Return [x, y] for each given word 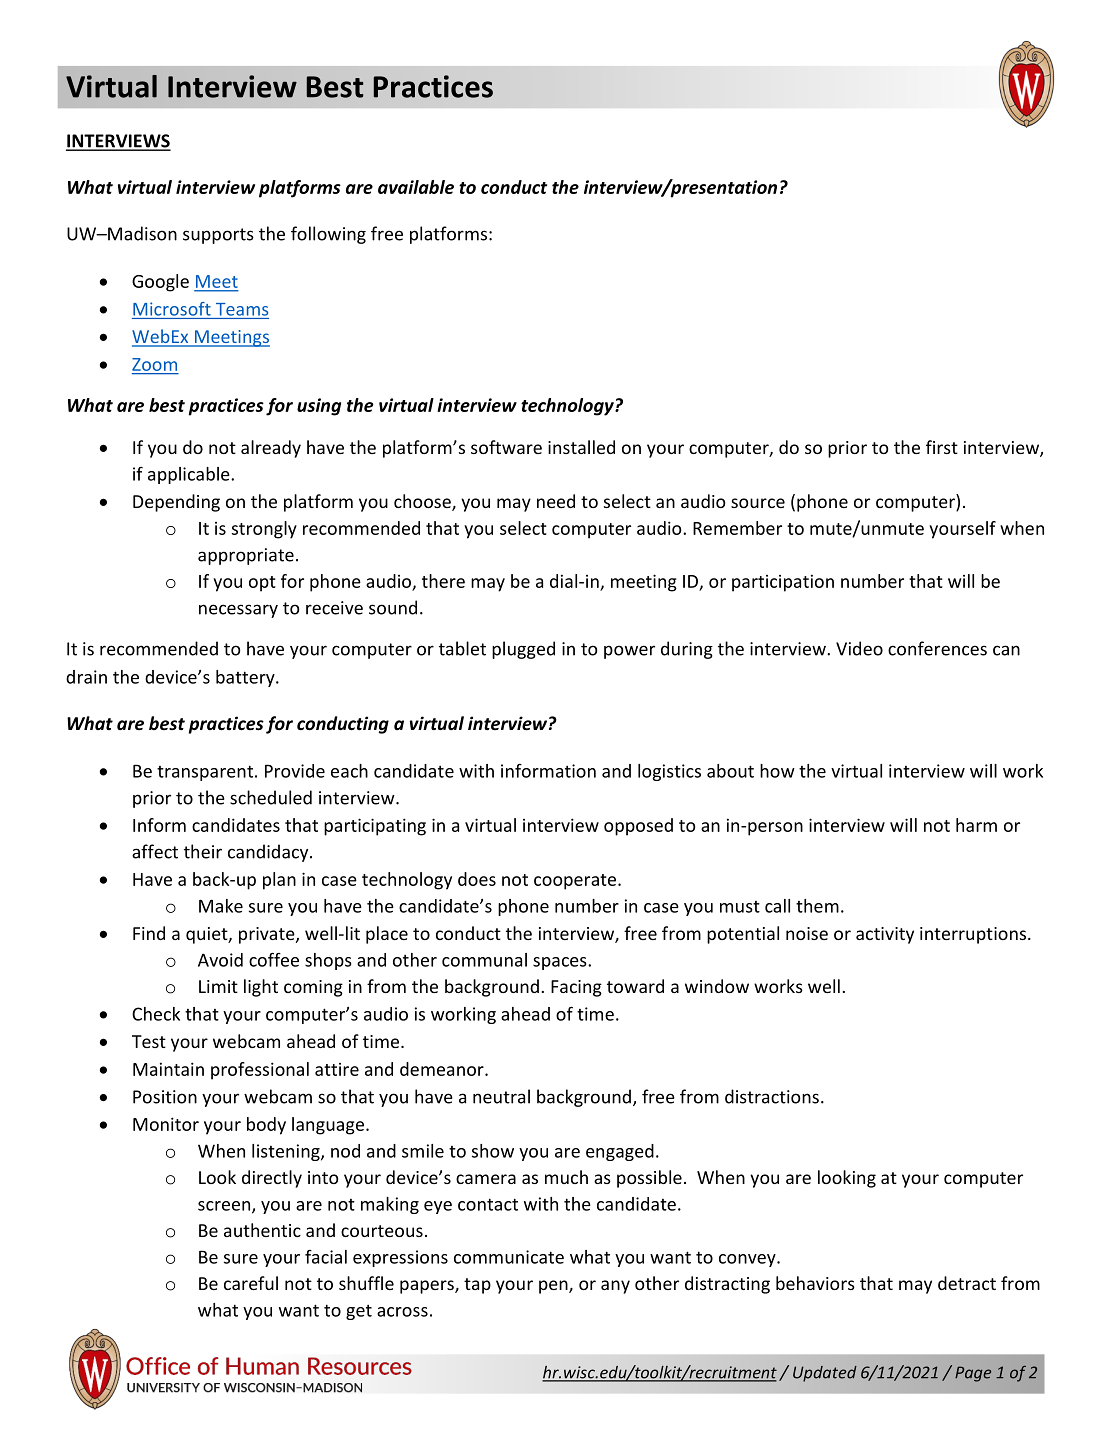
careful [251, 1283]
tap [477, 1286]
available [416, 187]
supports [218, 236]
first [942, 447]
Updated [825, 1374]
